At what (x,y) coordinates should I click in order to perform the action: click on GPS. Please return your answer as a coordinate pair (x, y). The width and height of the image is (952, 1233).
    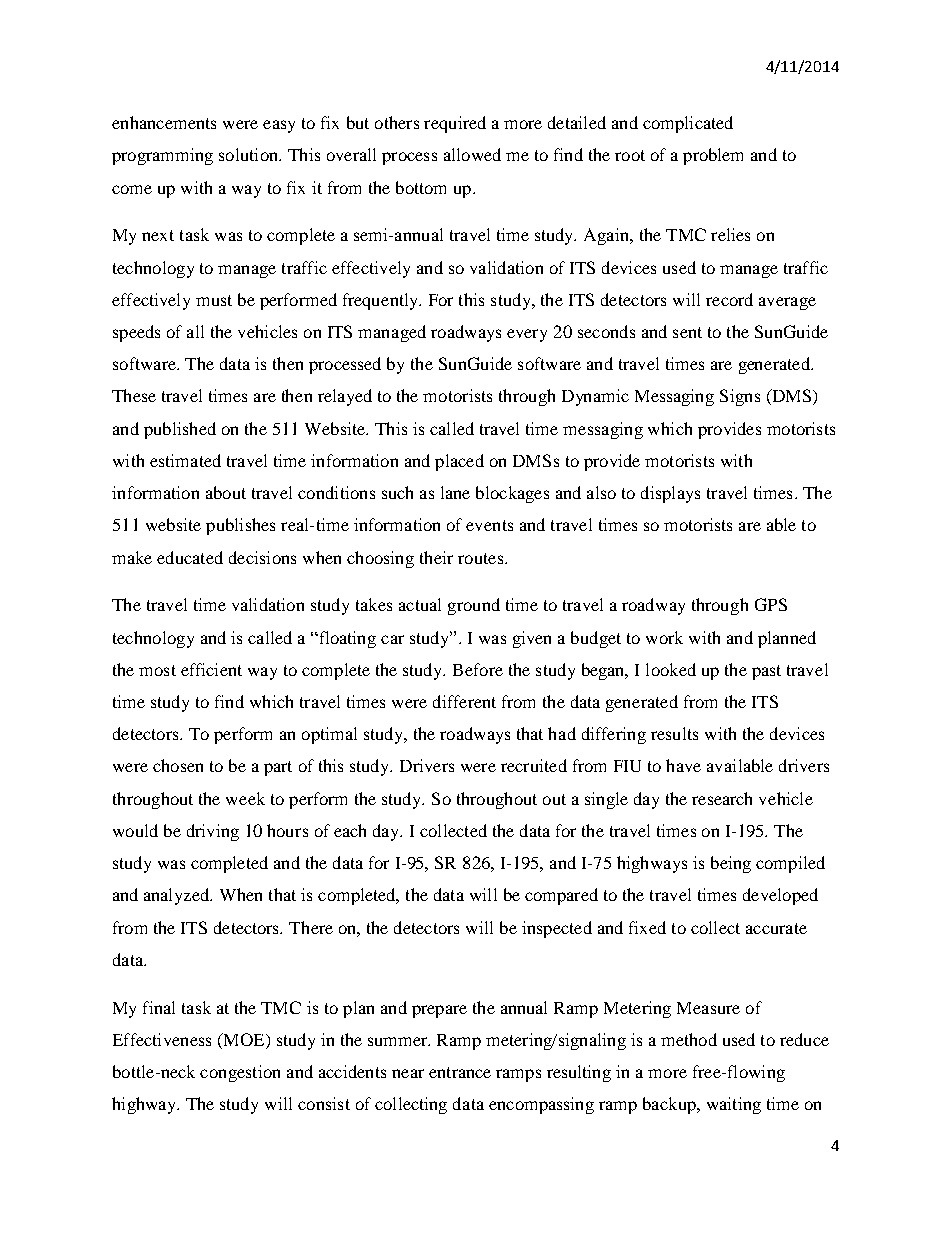
    Looking at the image, I should click on (771, 604).
